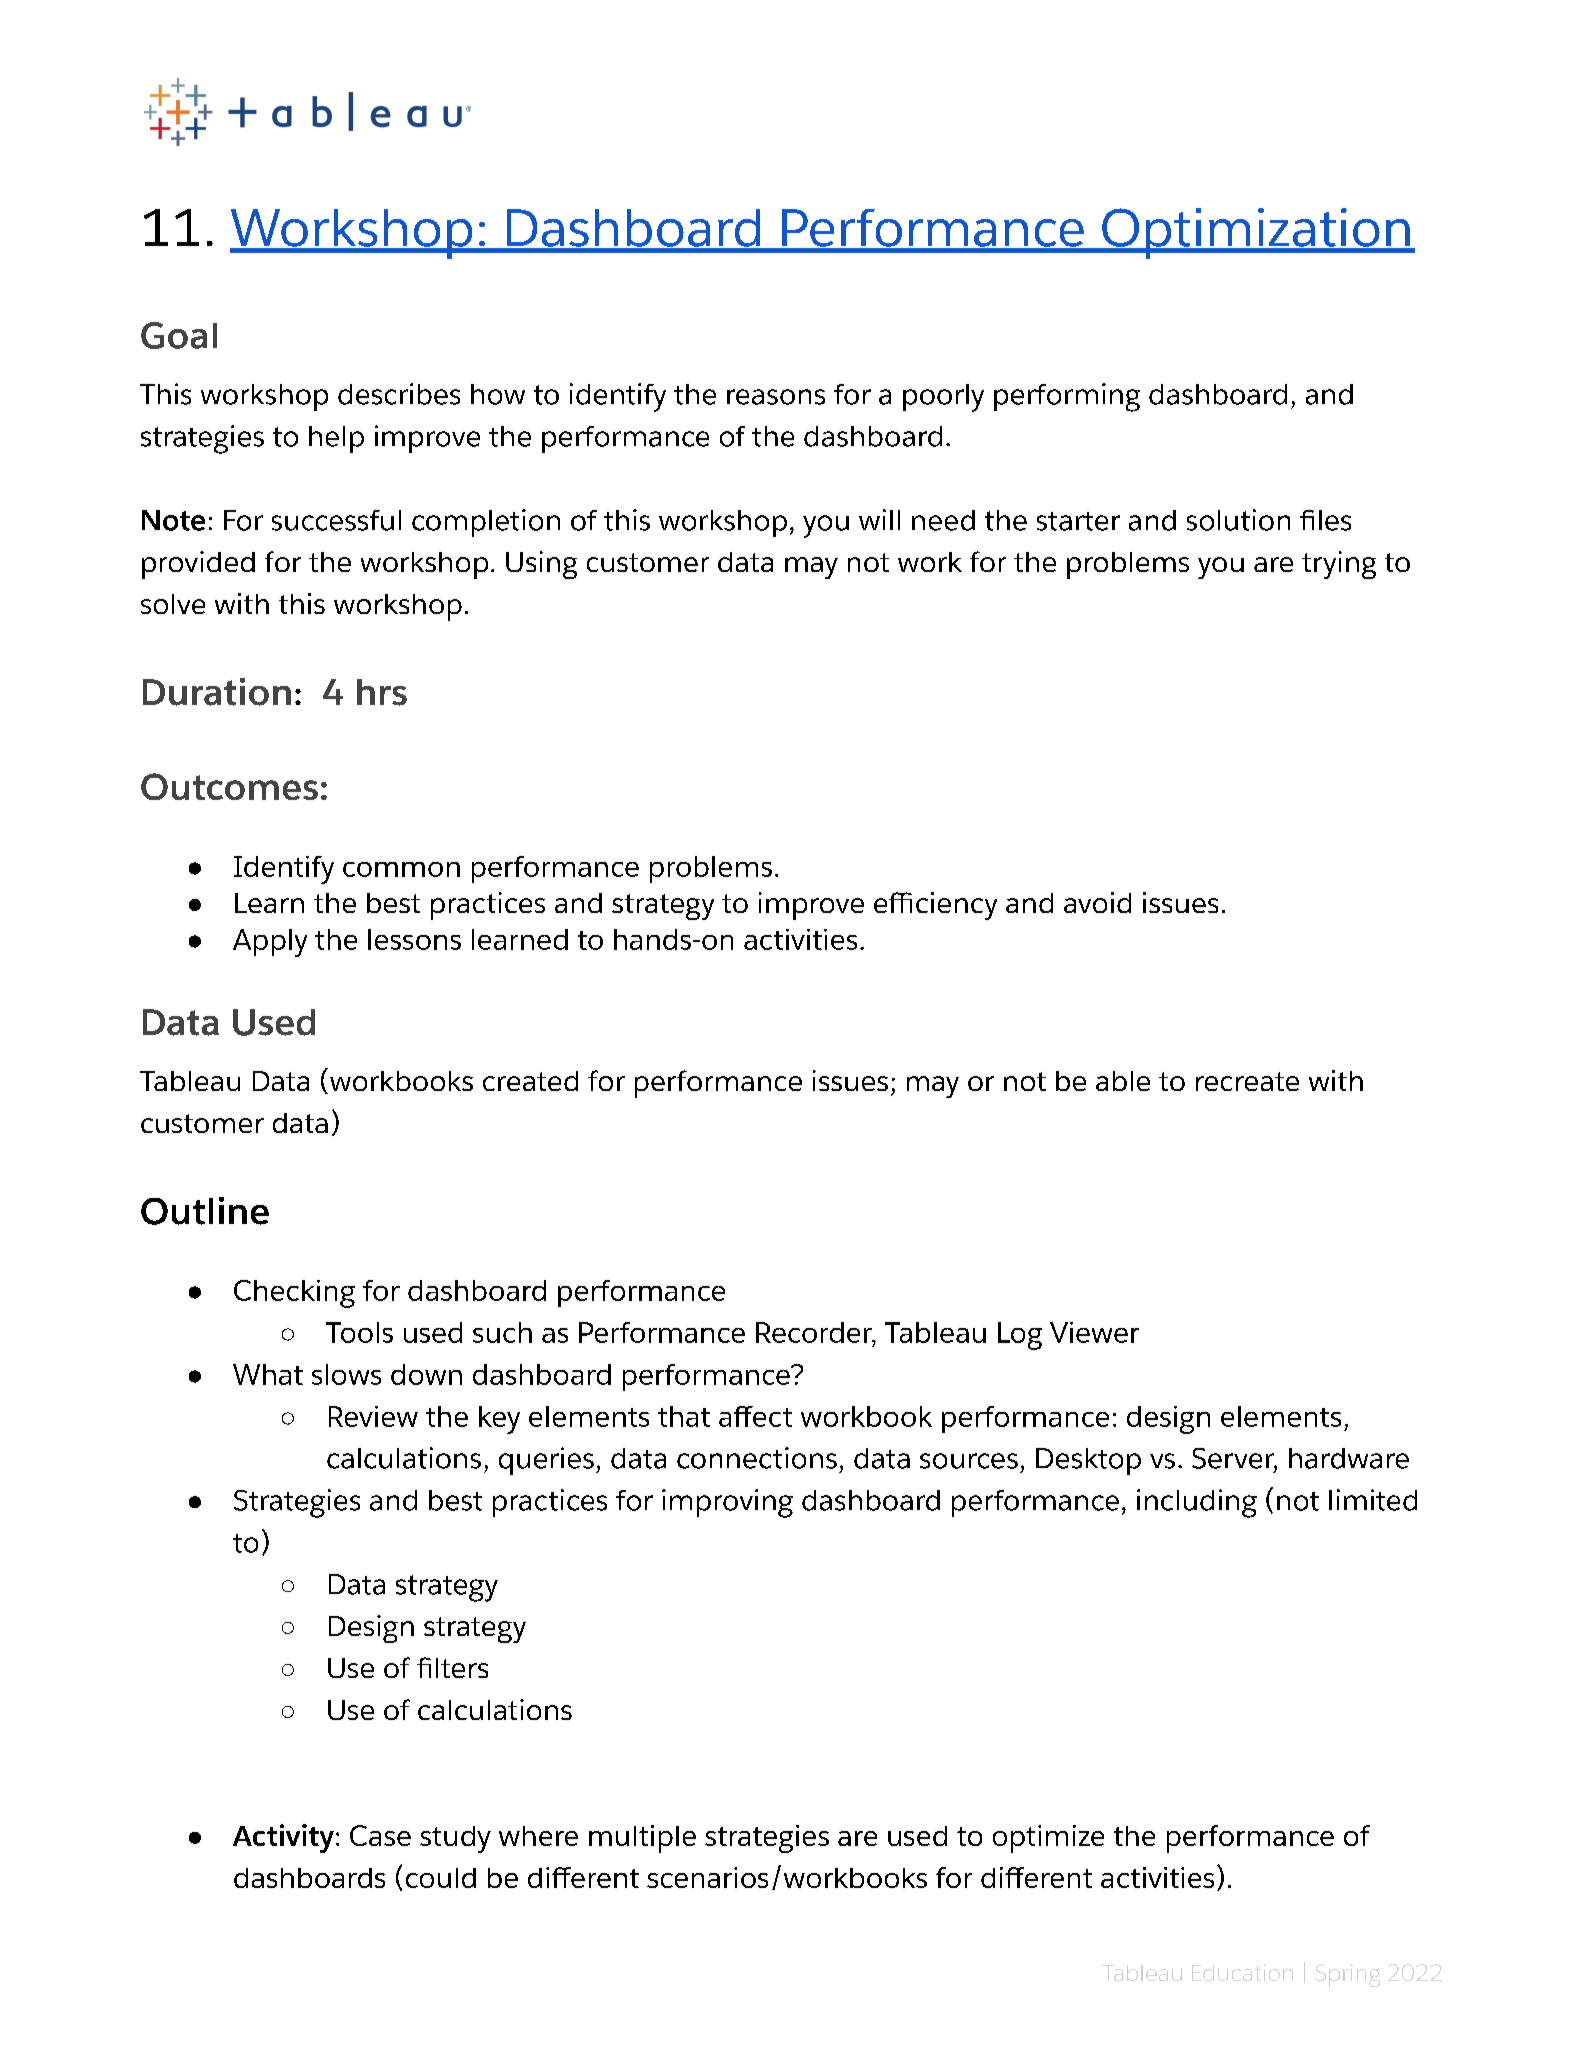 This screenshot has width=1583, height=2048. What do you see at coordinates (1256, 233) in the screenshot?
I see `Optimization` at bounding box center [1256, 233].
